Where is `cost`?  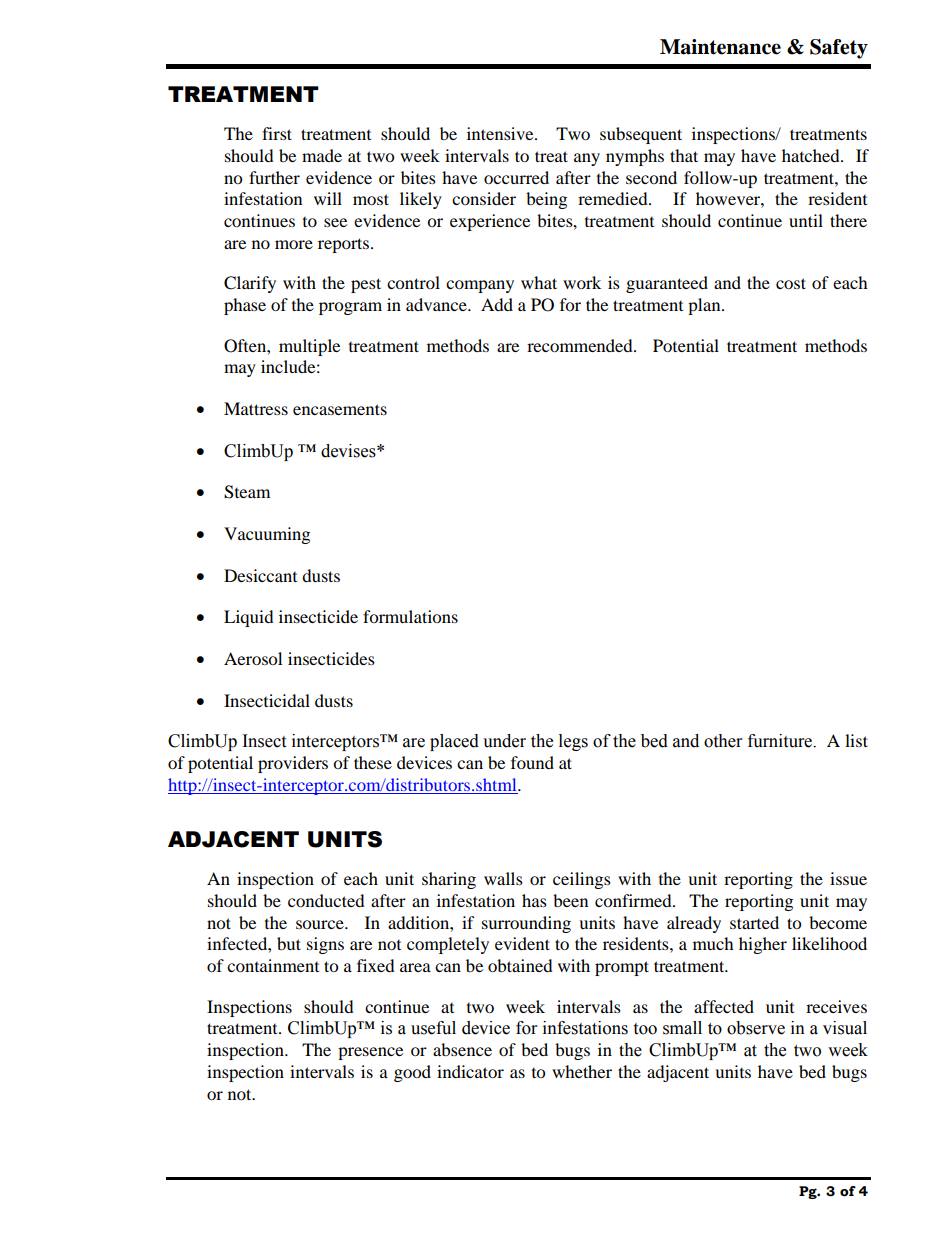 cost is located at coordinates (791, 283).
